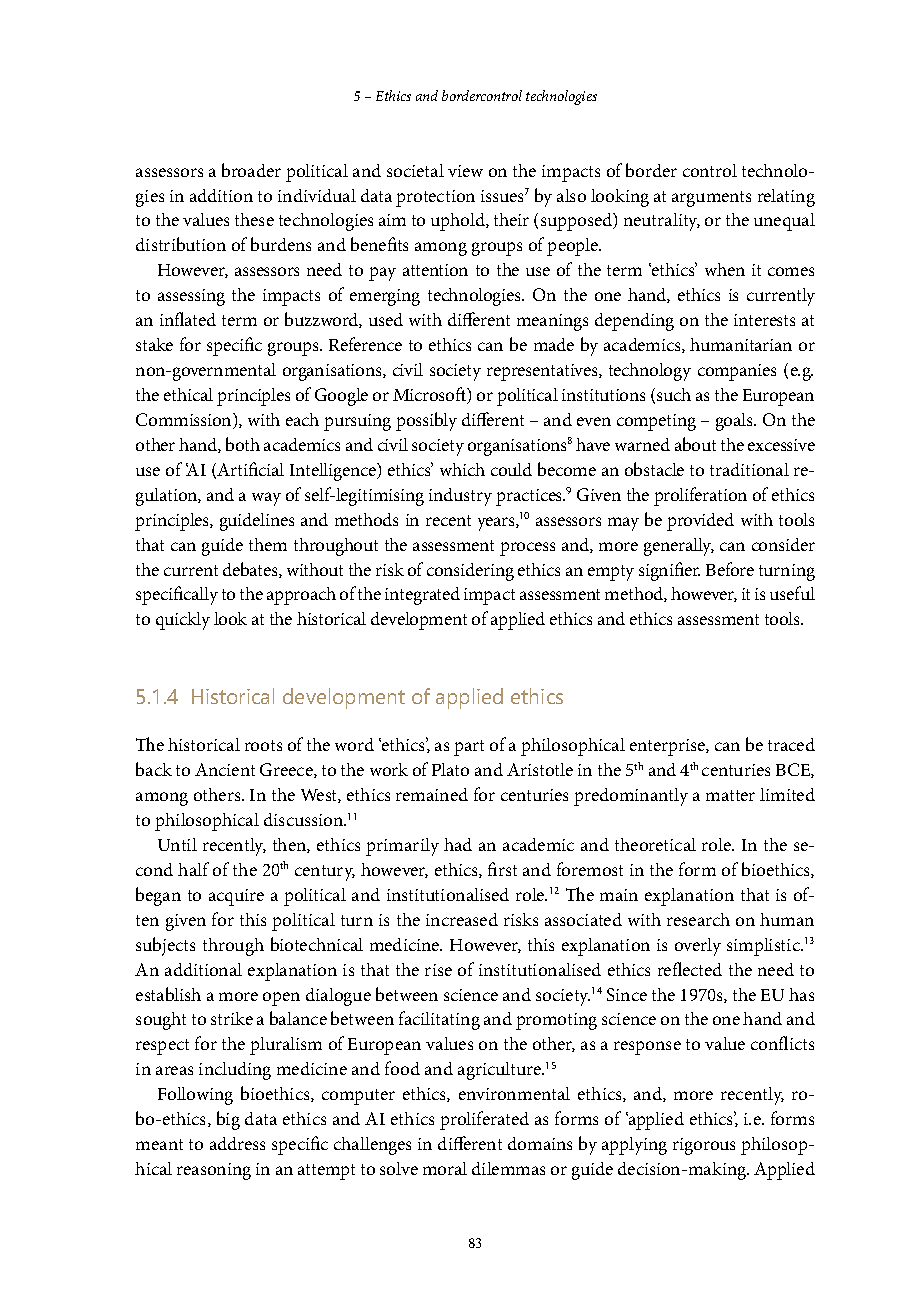 The height and width of the screenshot is (1305, 924). What do you see at coordinates (426, 421) in the screenshot?
I see `possibly` at bounding box center [426, 421].
